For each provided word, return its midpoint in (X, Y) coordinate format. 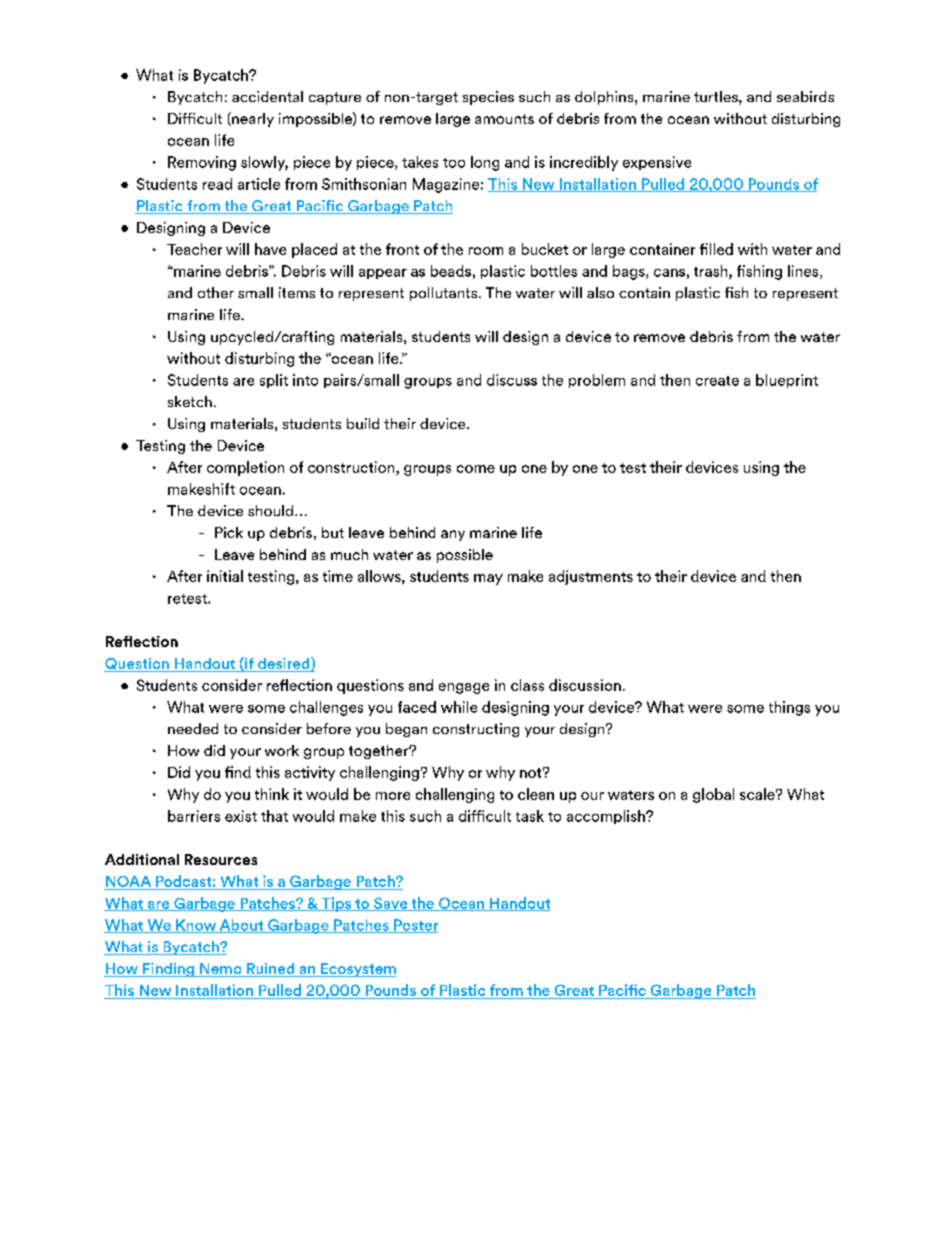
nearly (252, 119)
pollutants (445, 294)
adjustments (591, 577)
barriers (194, 816)
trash (712, 272)
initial (225, 576)
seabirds (805, 96)
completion (245, 468)
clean (536, 794)
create (717, 381)
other (216, 292)
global (713, 795)
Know (196, 926)
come (476, 469)
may (488, 579)
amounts (504, 119)
